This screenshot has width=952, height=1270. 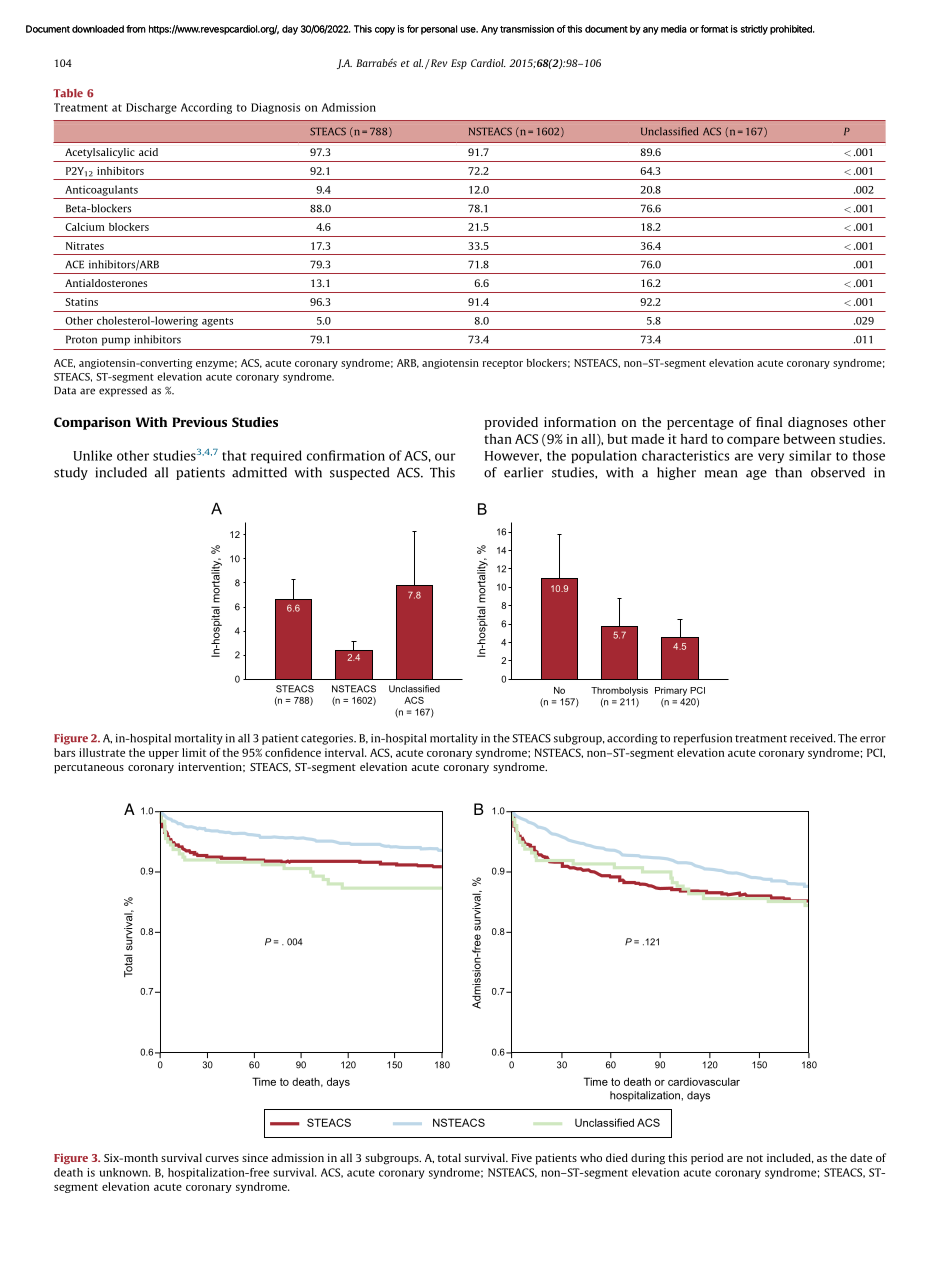 I want to click on personal, so click(x=439, y=30).
